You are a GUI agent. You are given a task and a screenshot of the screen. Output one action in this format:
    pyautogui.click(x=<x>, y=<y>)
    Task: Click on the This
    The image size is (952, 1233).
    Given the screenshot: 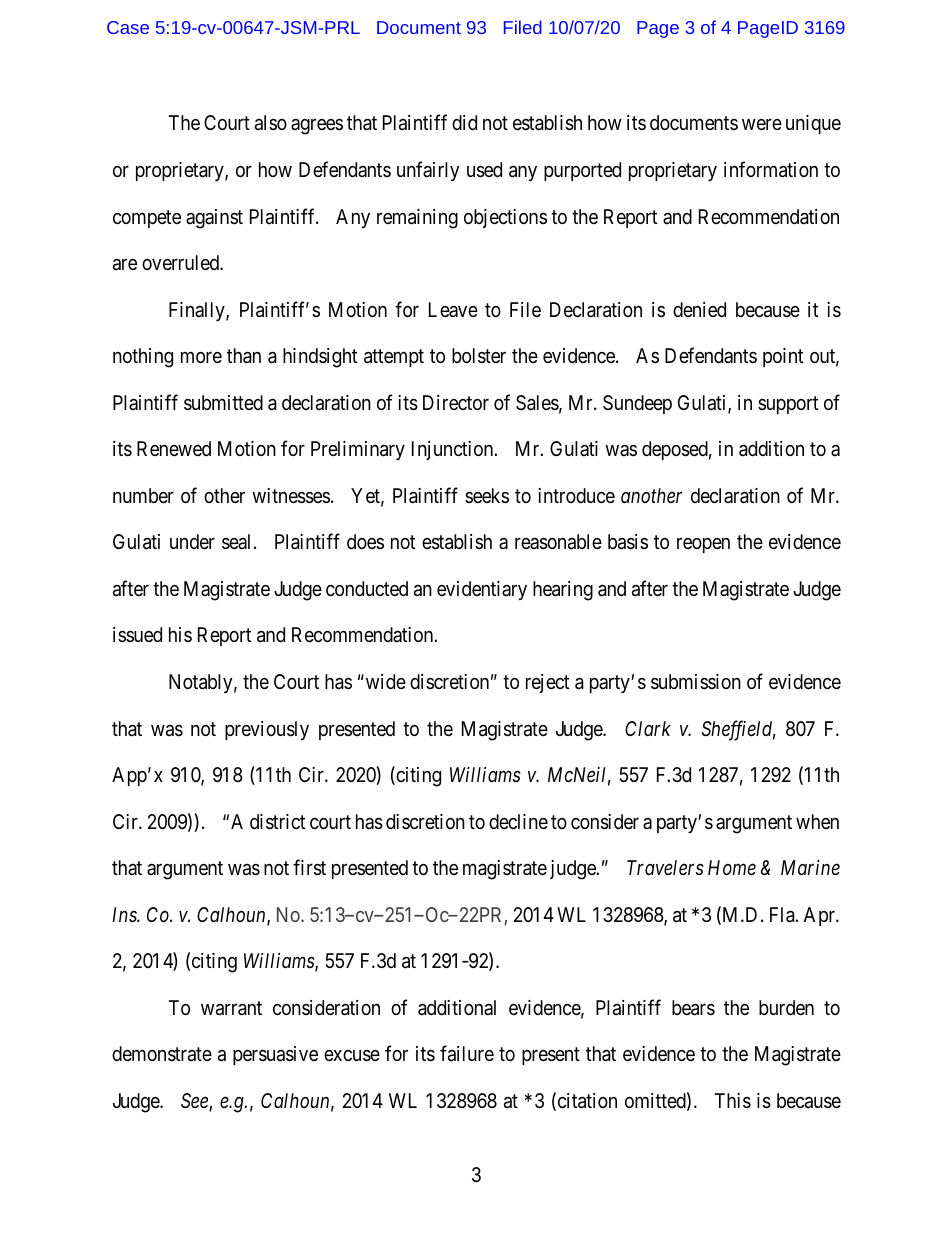 What is the action you would take?
    pyautogui.click(x=733, y=1101)
